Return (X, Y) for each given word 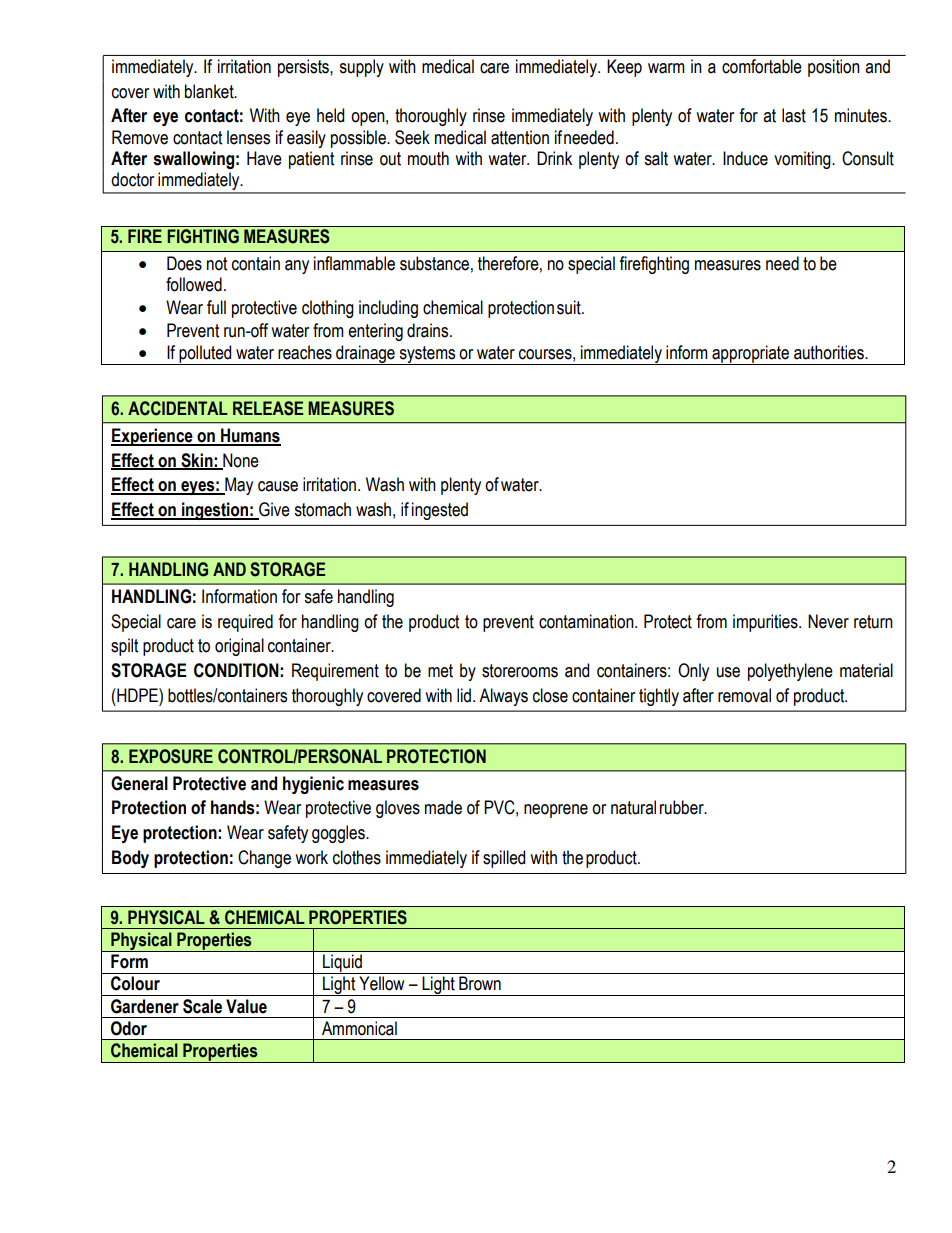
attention (520, 137)
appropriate (750, 355)
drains (429, 330)
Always (503, 697)
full (216, 307)
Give (273, 510)
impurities (766, 623)
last (794, 115)
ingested (440, 511)
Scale (202, 1006)
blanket (210, 91)
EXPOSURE (171, 756)
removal (744, 695)
